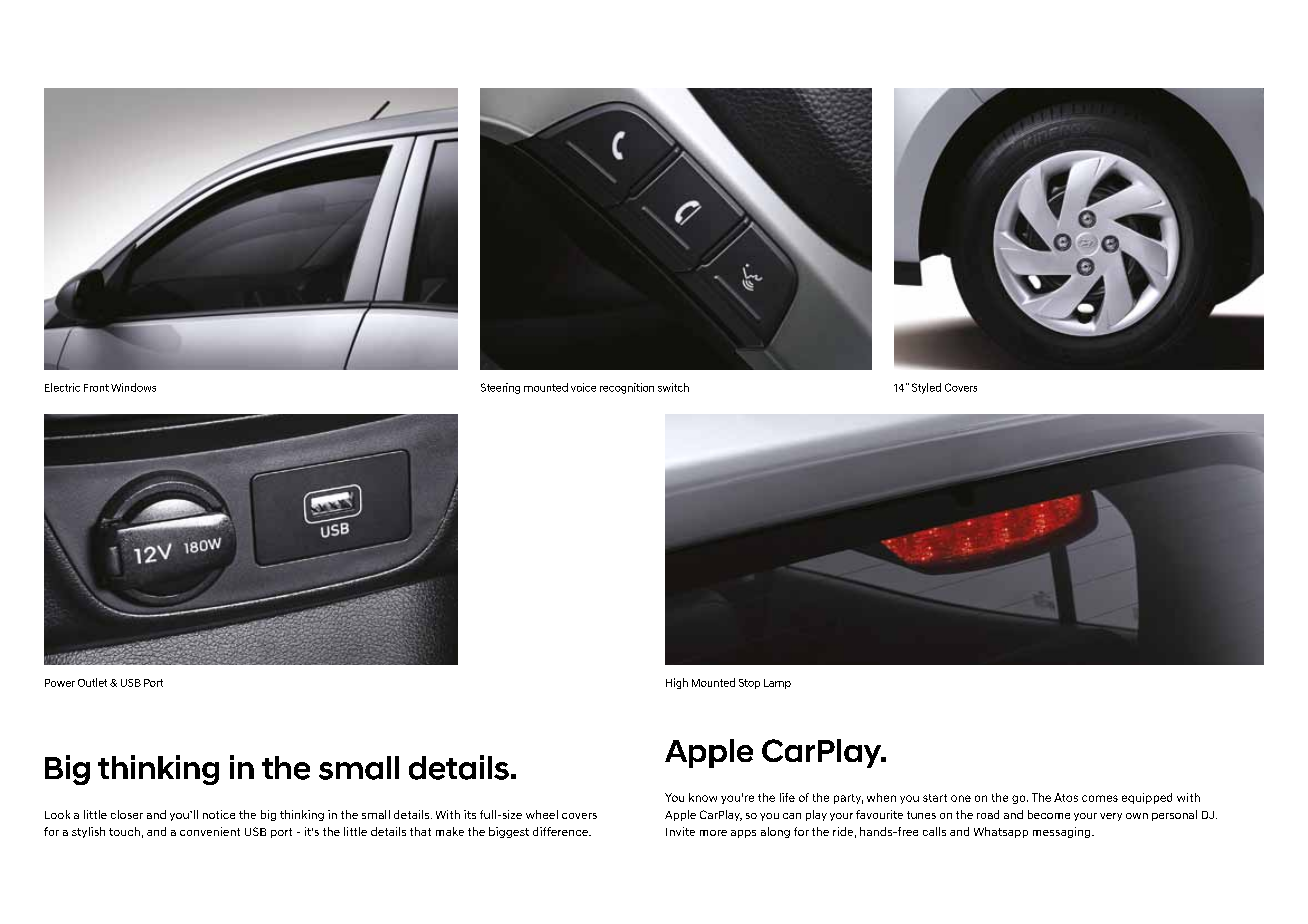  I want to click on become, so click(1049, 814).
